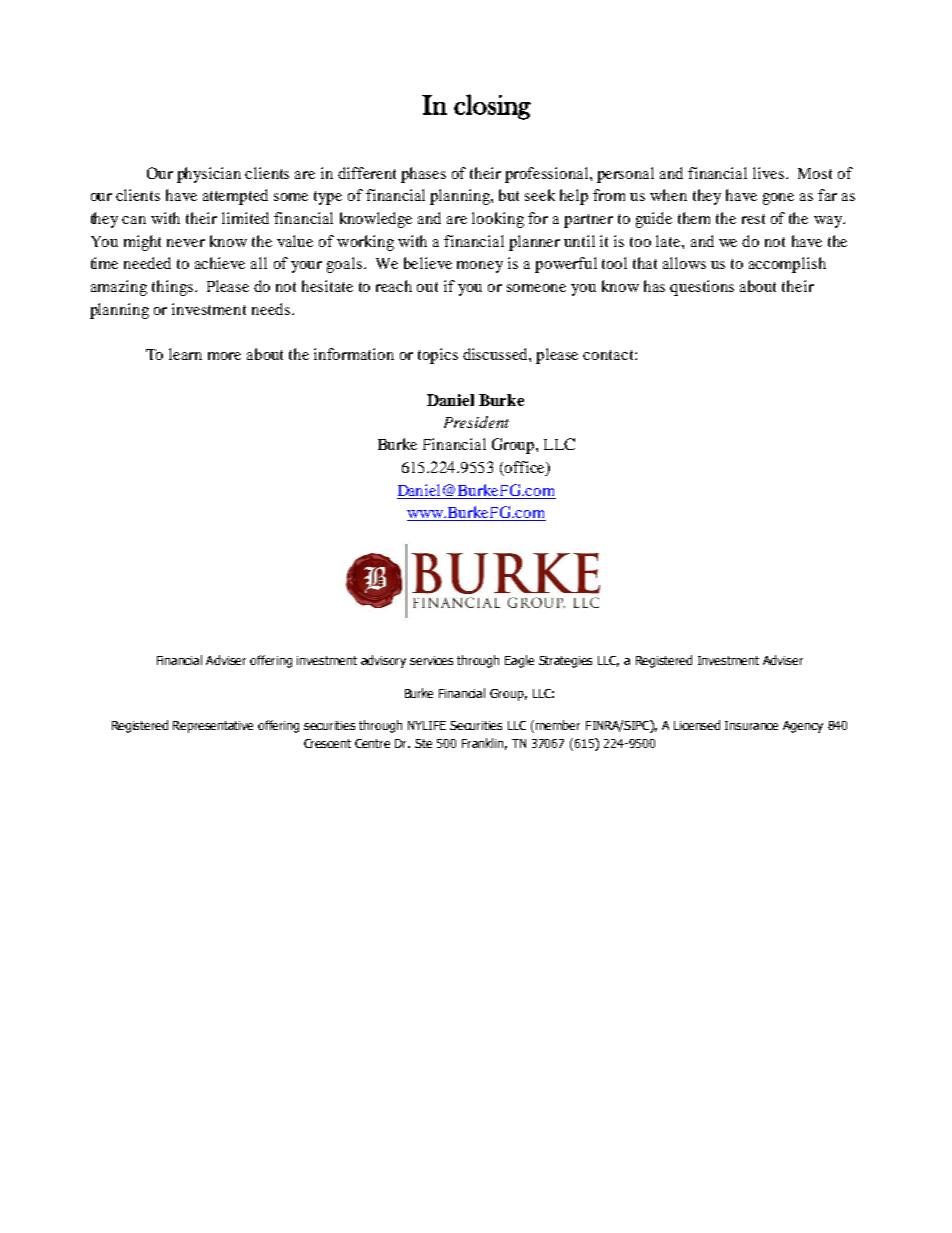  What do you see at coordinates (770, 173) in the screenshot?
I see `lives` at bounding box center [770, 173].
